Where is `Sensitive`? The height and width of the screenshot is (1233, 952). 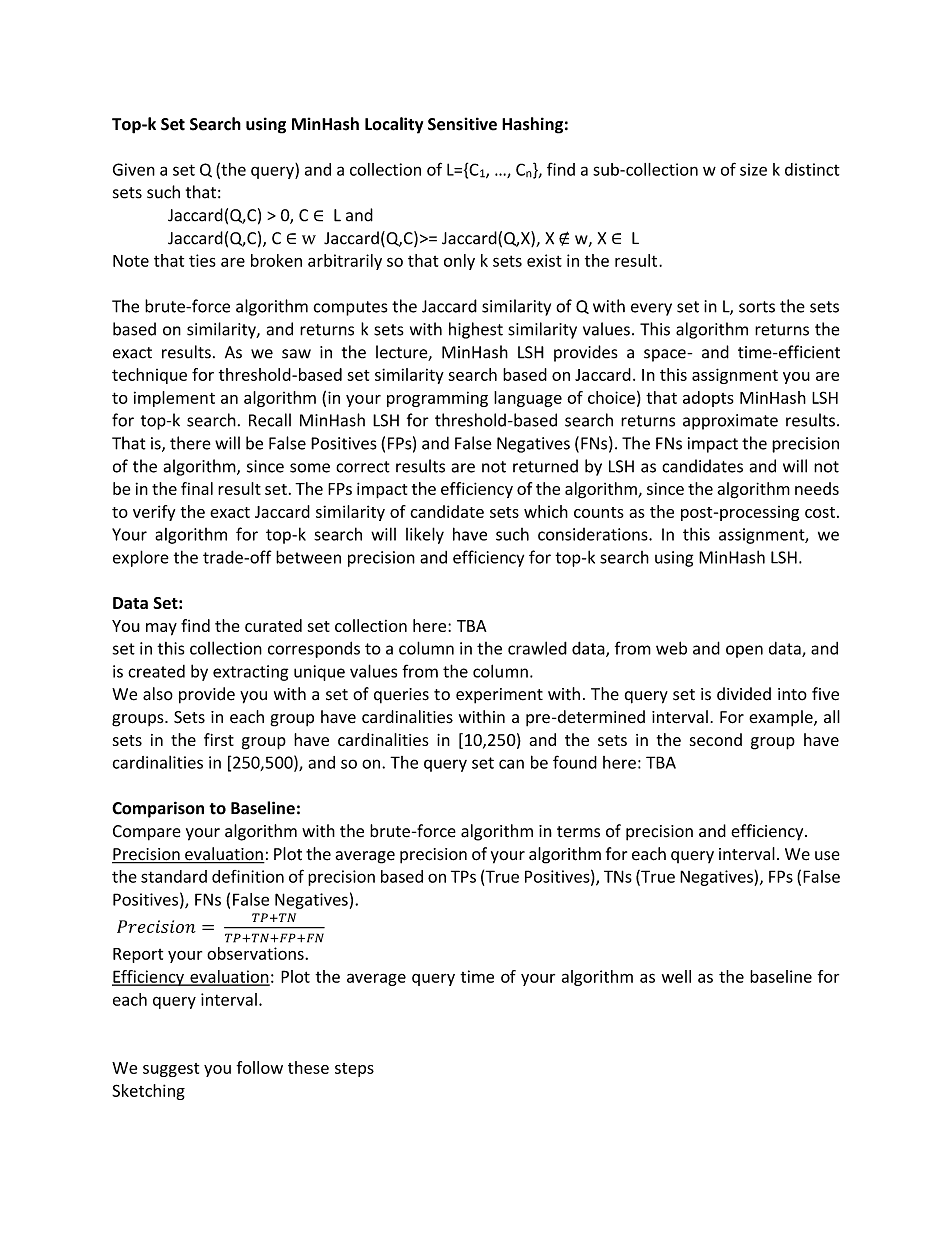
Sensitive is located at coordinates (462, 124).
